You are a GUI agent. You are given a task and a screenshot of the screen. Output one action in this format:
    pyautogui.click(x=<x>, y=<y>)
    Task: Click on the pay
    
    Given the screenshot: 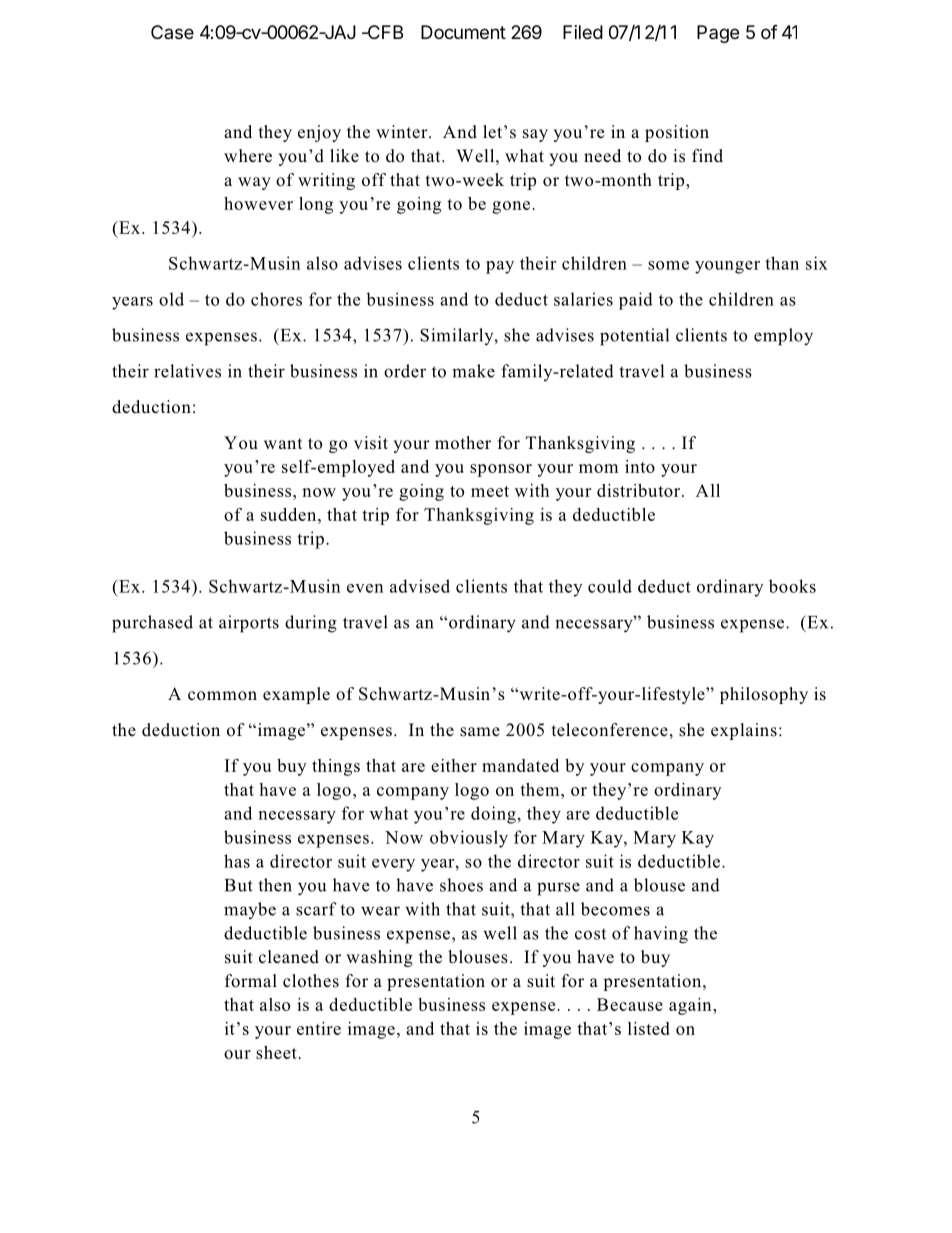 What is the action you would take?
    pyautogui.click(x=500, y=267)
